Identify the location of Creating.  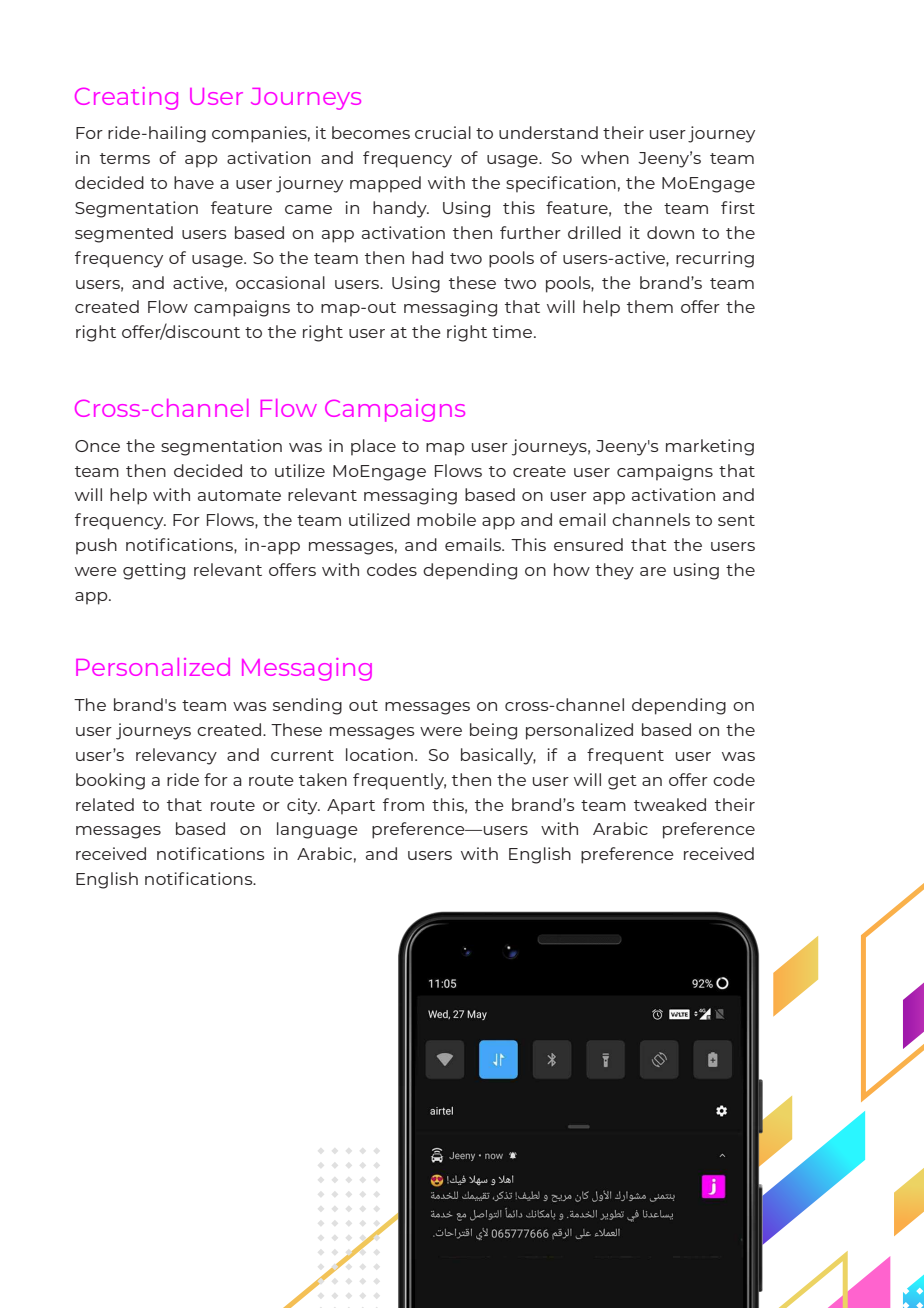
(126, 98).
